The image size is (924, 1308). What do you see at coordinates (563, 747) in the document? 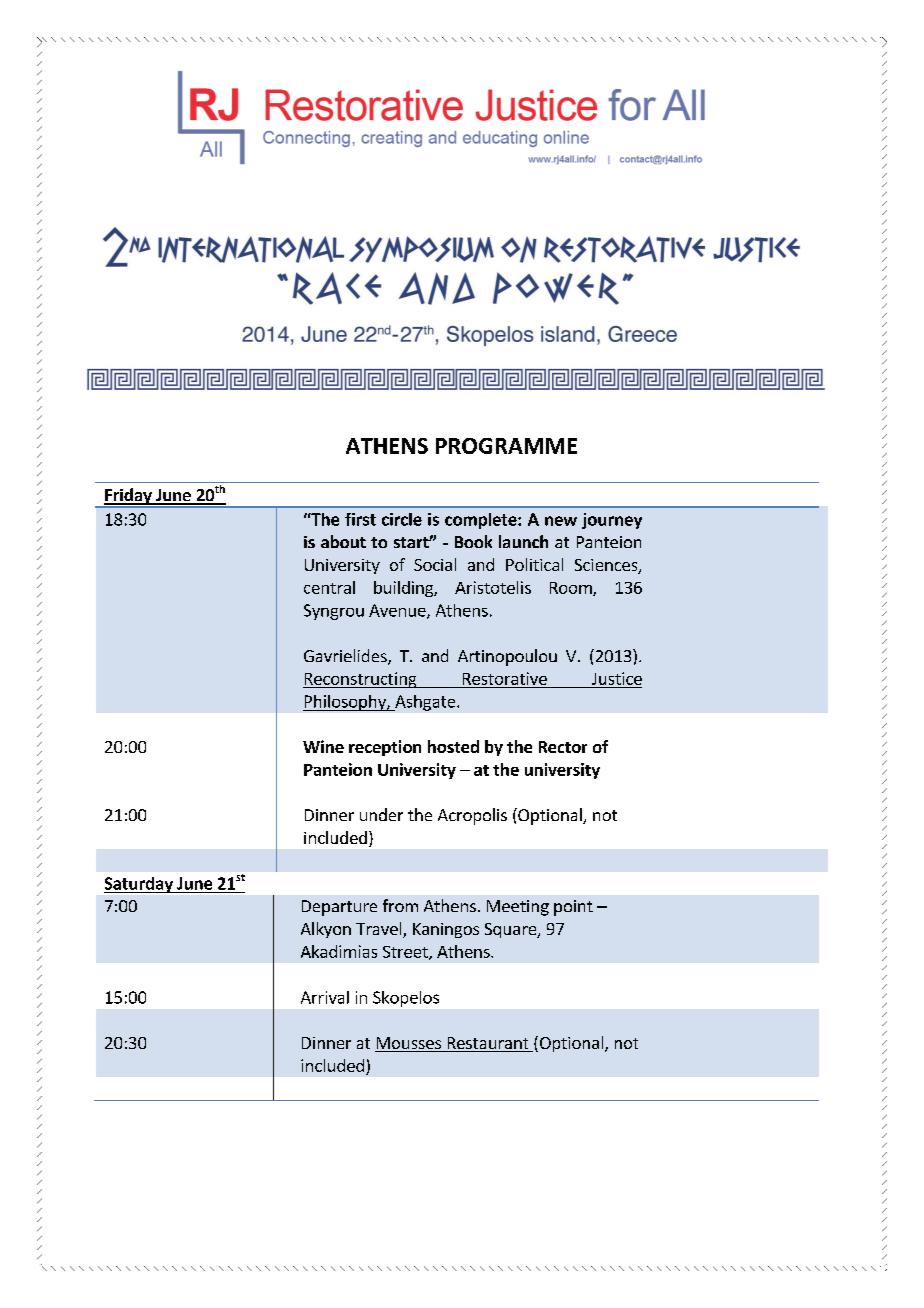
I see `Rector` at bounding box center [563, 747].
